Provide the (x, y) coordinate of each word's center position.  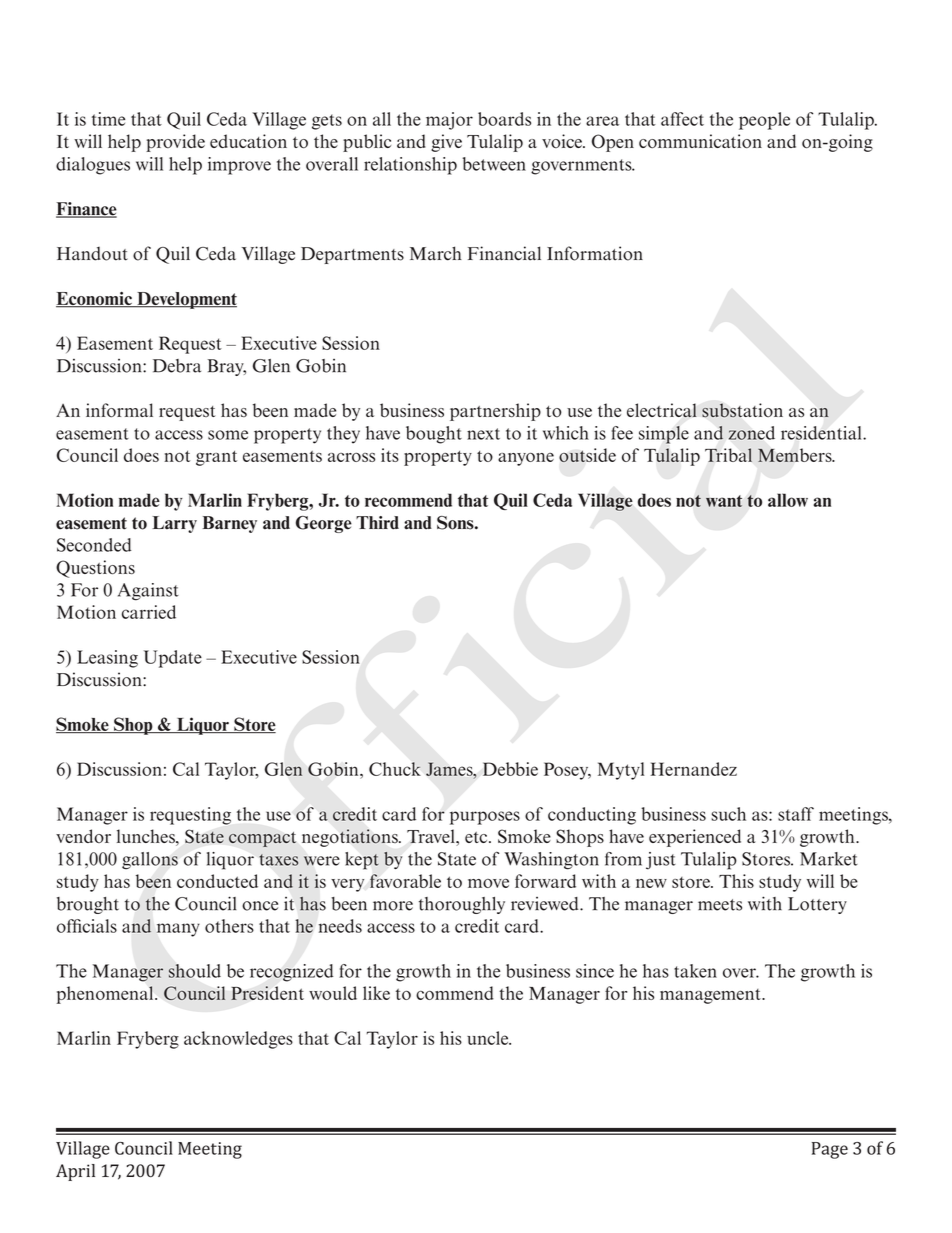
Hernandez (693, 769)
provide (175, 143)
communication (700, 141)
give (446, 143)
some (228, 435)
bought (434, 435)
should (194, 971)
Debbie (510, 769)
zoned (752, 433)
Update (173, 659)
